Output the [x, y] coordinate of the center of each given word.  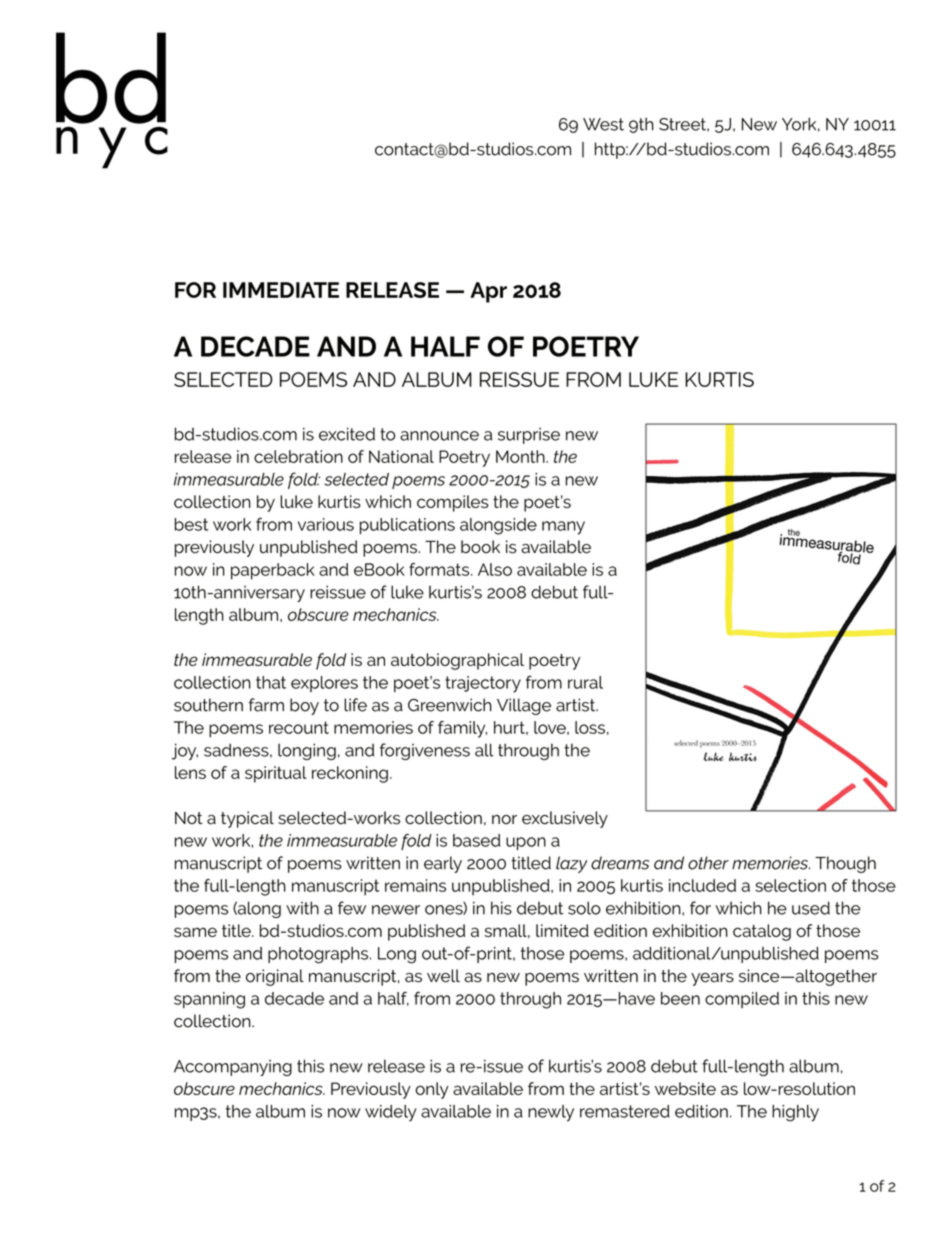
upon [526, 843]
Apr [488, 292]
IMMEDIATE [281, 290]
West [603, 124]
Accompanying [233, 1067]
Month [521, 456]
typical [247, 819]
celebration [298, 456]
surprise [529, 435]
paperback [273, 571]
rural [585, 682]
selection [790, 885]
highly [795, 1113]
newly [551, 1113]
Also [495, 569]
